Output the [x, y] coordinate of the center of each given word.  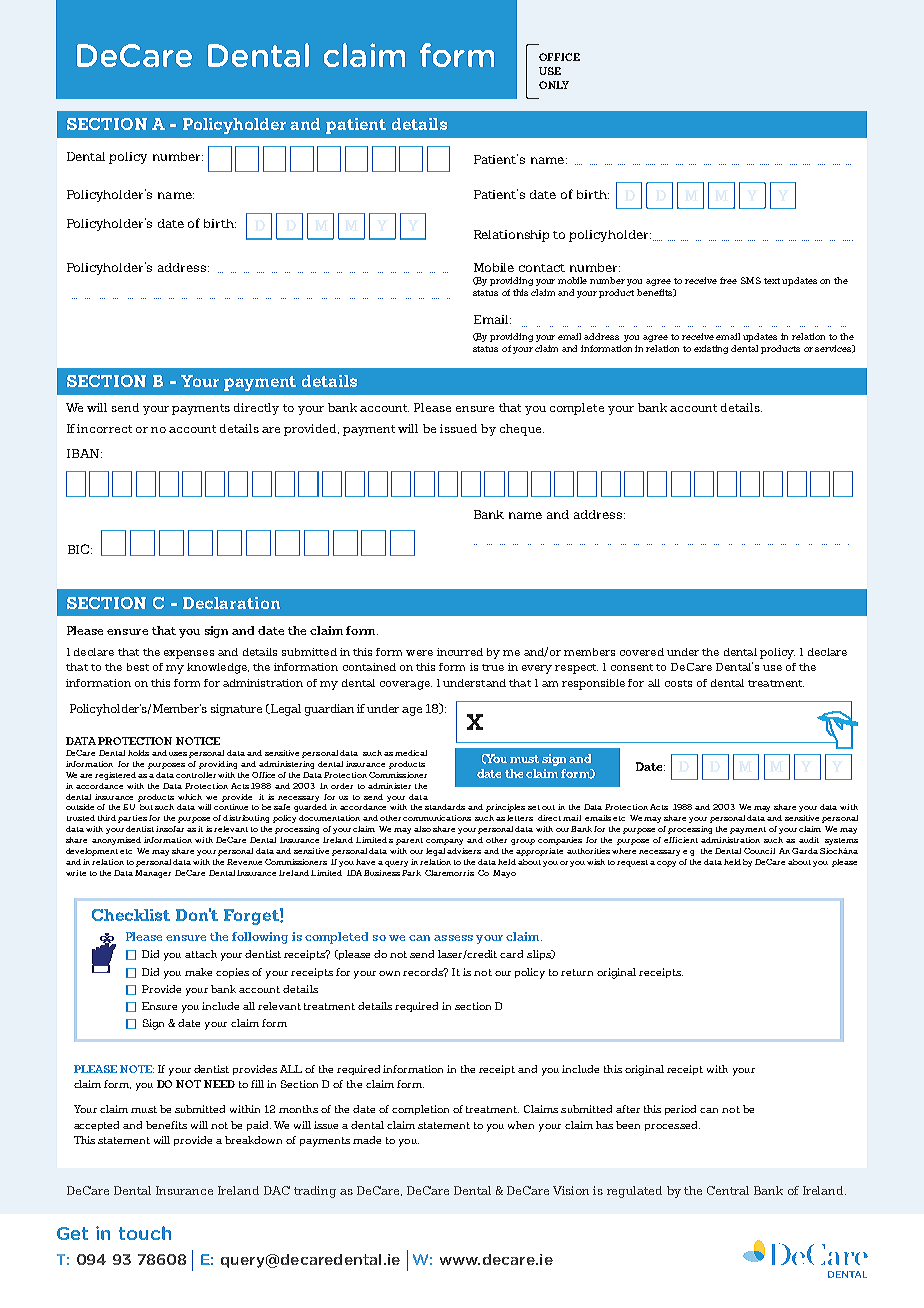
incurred [460, 652]
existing [711, 349]
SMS [751, 280]
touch [145, 1233]
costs [678, 683]
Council [759, 851]
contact [542, 268]
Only [554, 85]
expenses [189, 654]
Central [728, 1190]
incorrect [104, 428]
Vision [571, 1190]
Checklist [131, 915]
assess [453, 938]
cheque [522, 430]
